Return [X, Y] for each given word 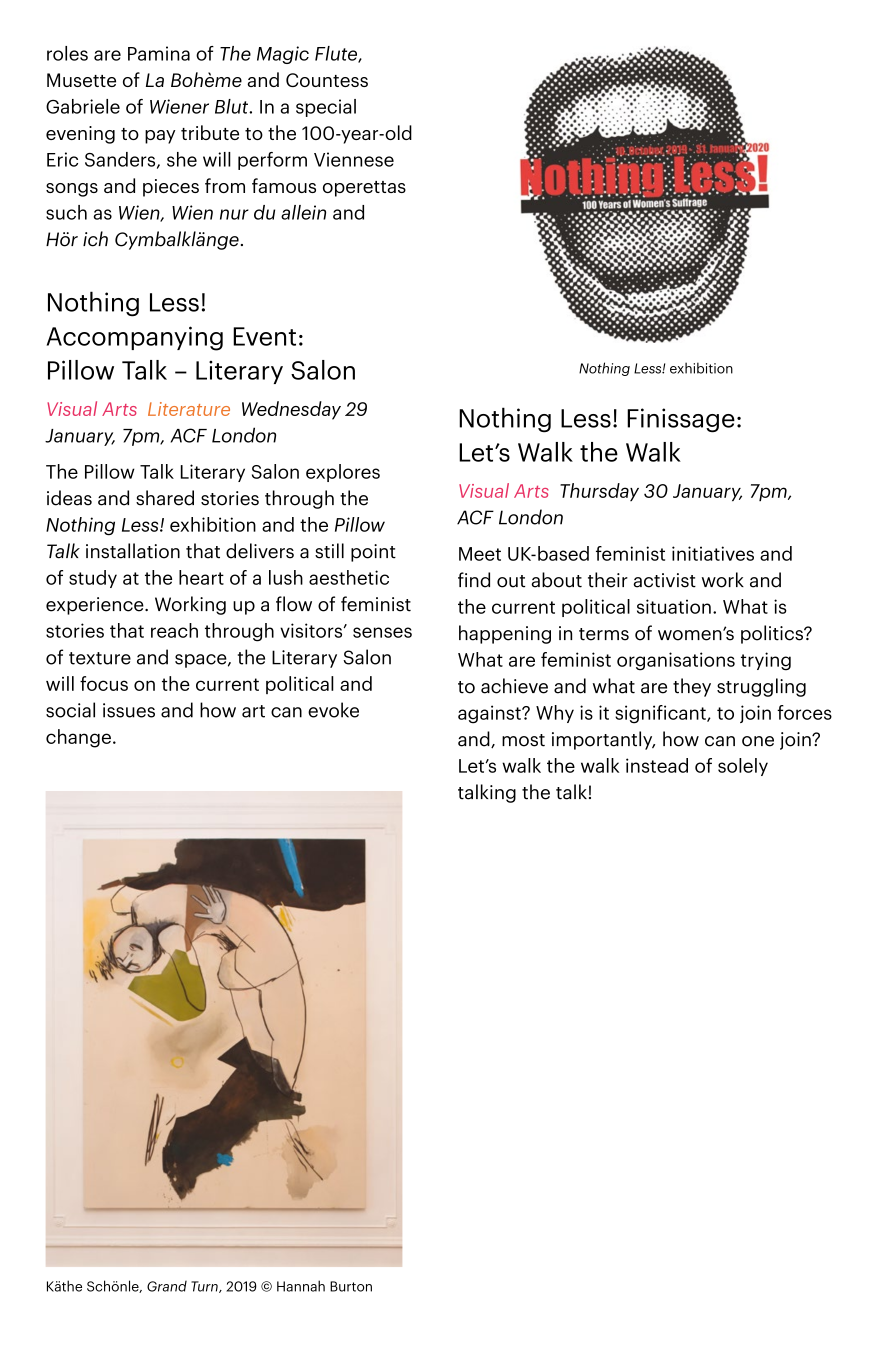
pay [160, 137]
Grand [167, 1286]
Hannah [301, 1286]
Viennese [354, 159]
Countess [327, 80]
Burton [351, 1286]
